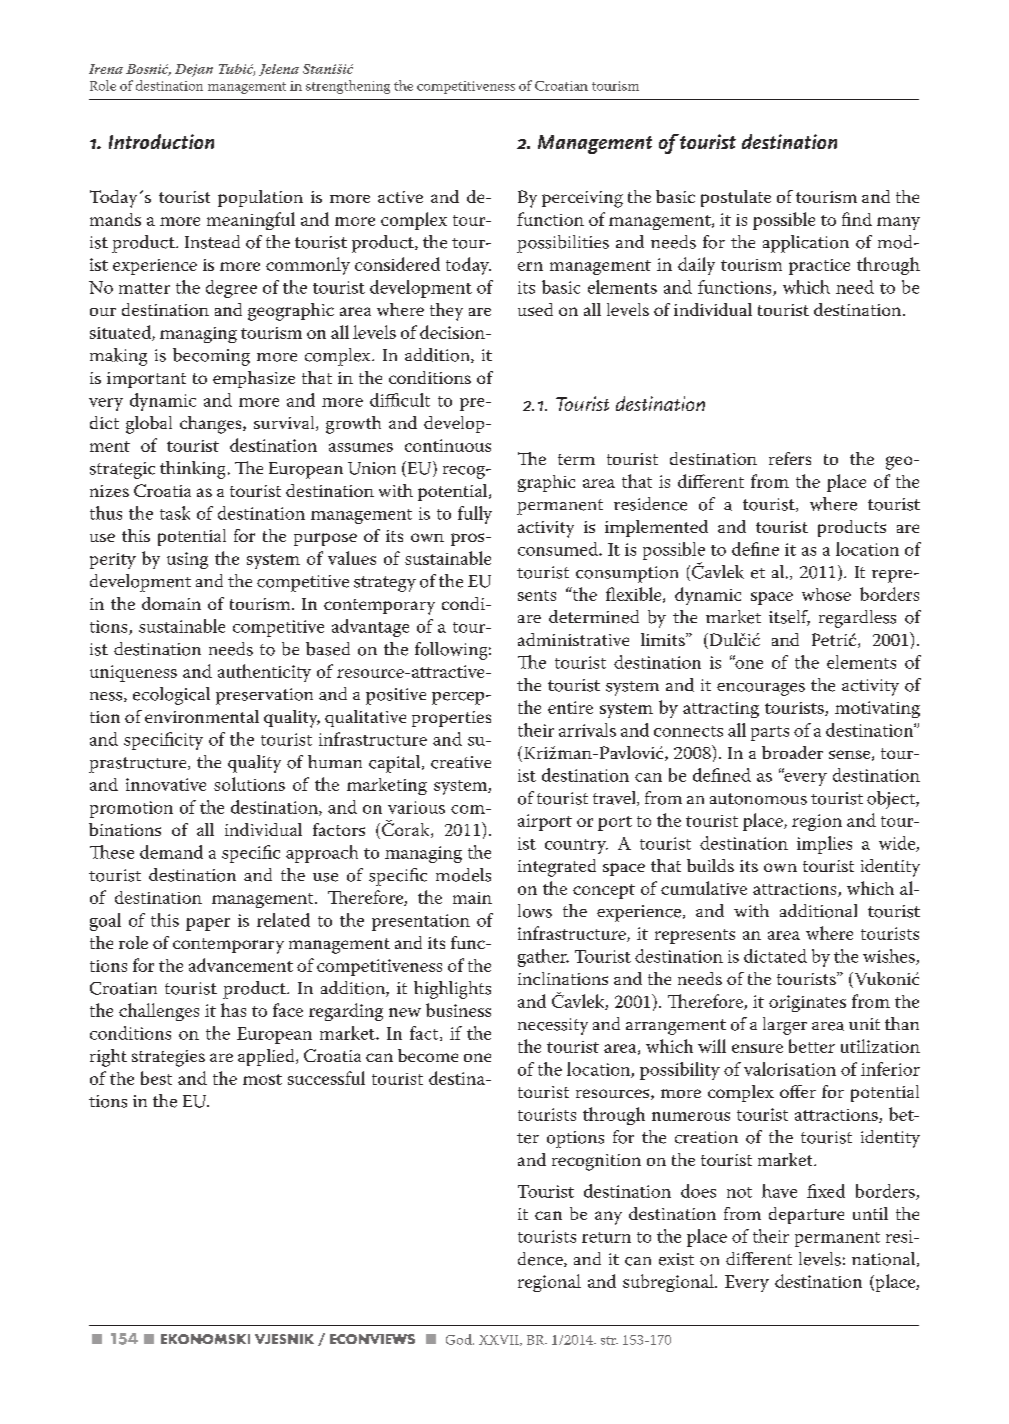  Describe the element at coordinates (460, 1339) in the image. I see `God` at that location.
